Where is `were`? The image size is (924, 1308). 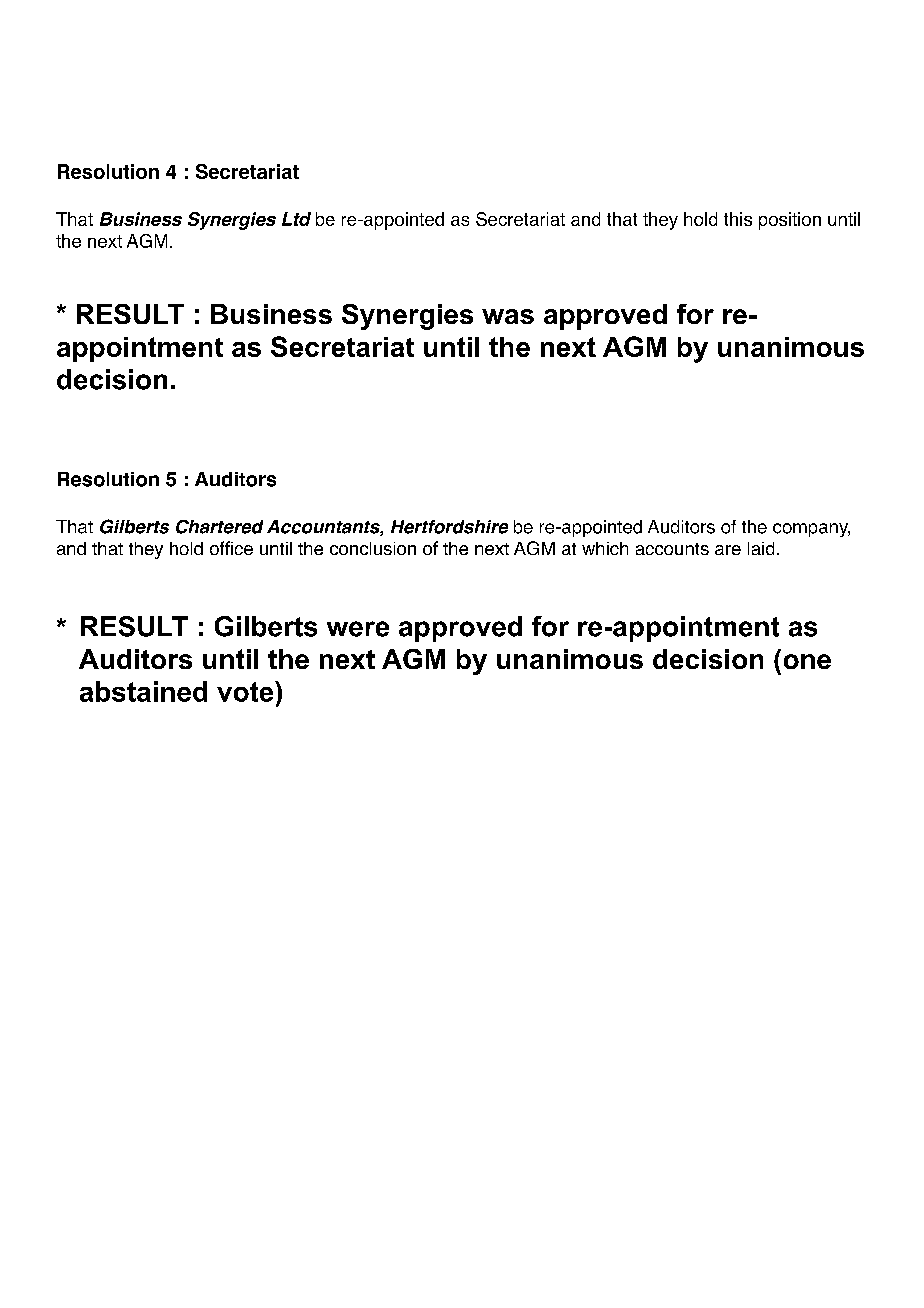
were is located at coordinates (358, 629).
